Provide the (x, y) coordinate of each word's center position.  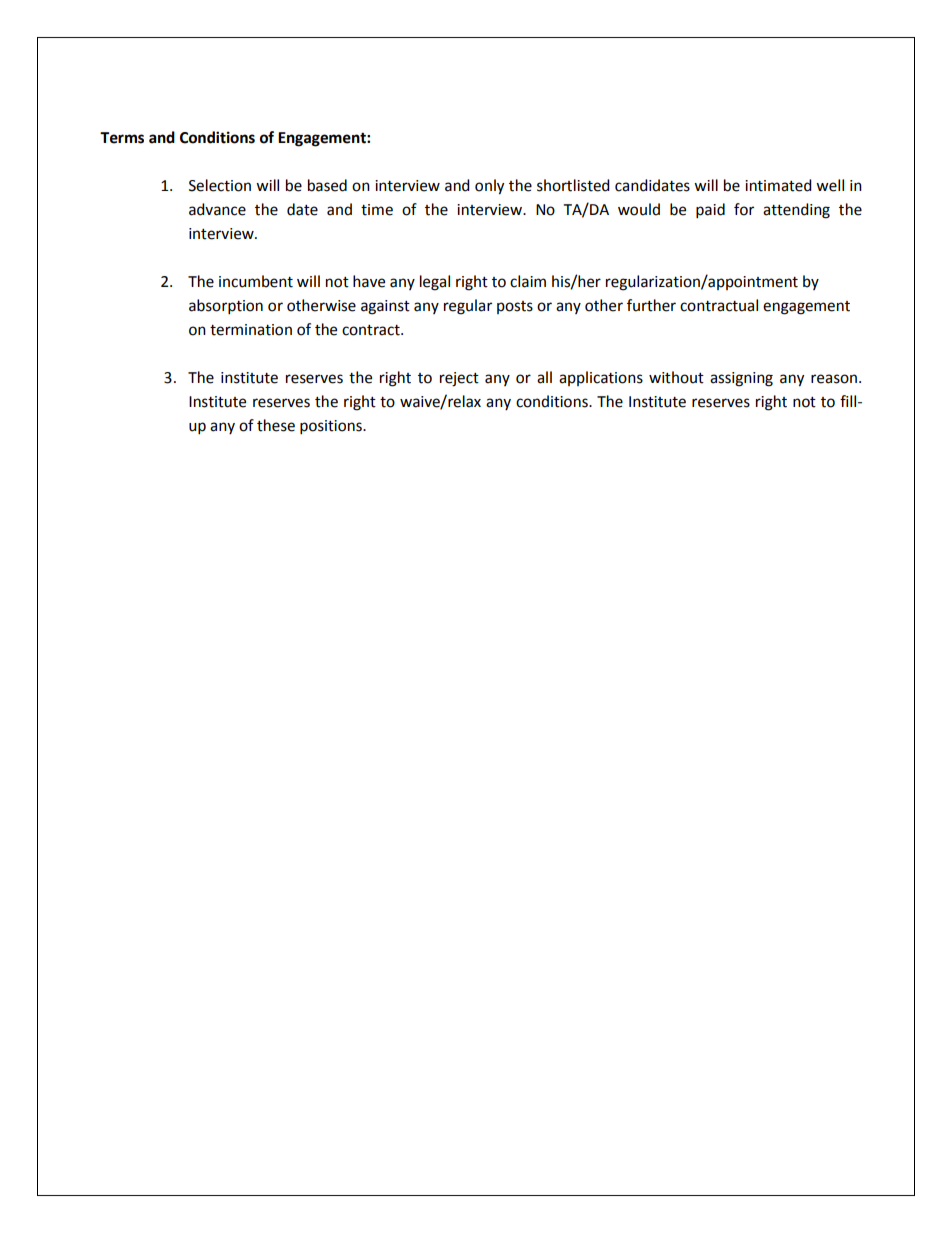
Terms (122, 138)
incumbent (256, 281)
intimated (778, 185)
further (651, 305)
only (489, 187)
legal (435, 283)
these (276, 425)
